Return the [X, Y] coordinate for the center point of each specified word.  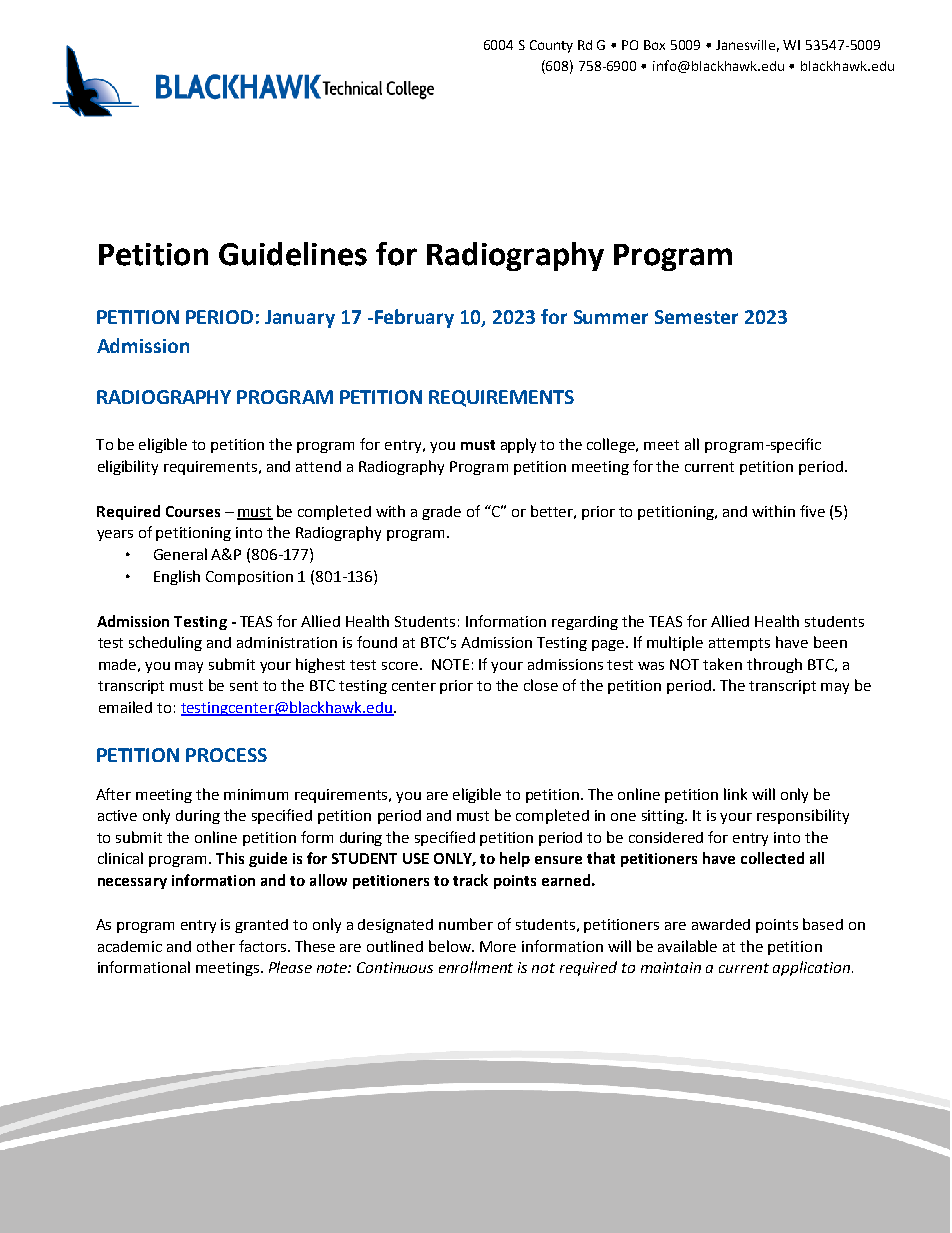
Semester [696, 317]
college [612, 445]
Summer [611, 317]
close [541, 685]
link [735, 794]
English [177, 577]
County [551, 46]
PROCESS [226, 755]
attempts [739, 644]
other [216, 946]
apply [518, 445]
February [414, 318]
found [377, 642]
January [300, 319]
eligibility [128, 467]
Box [654, 45]
